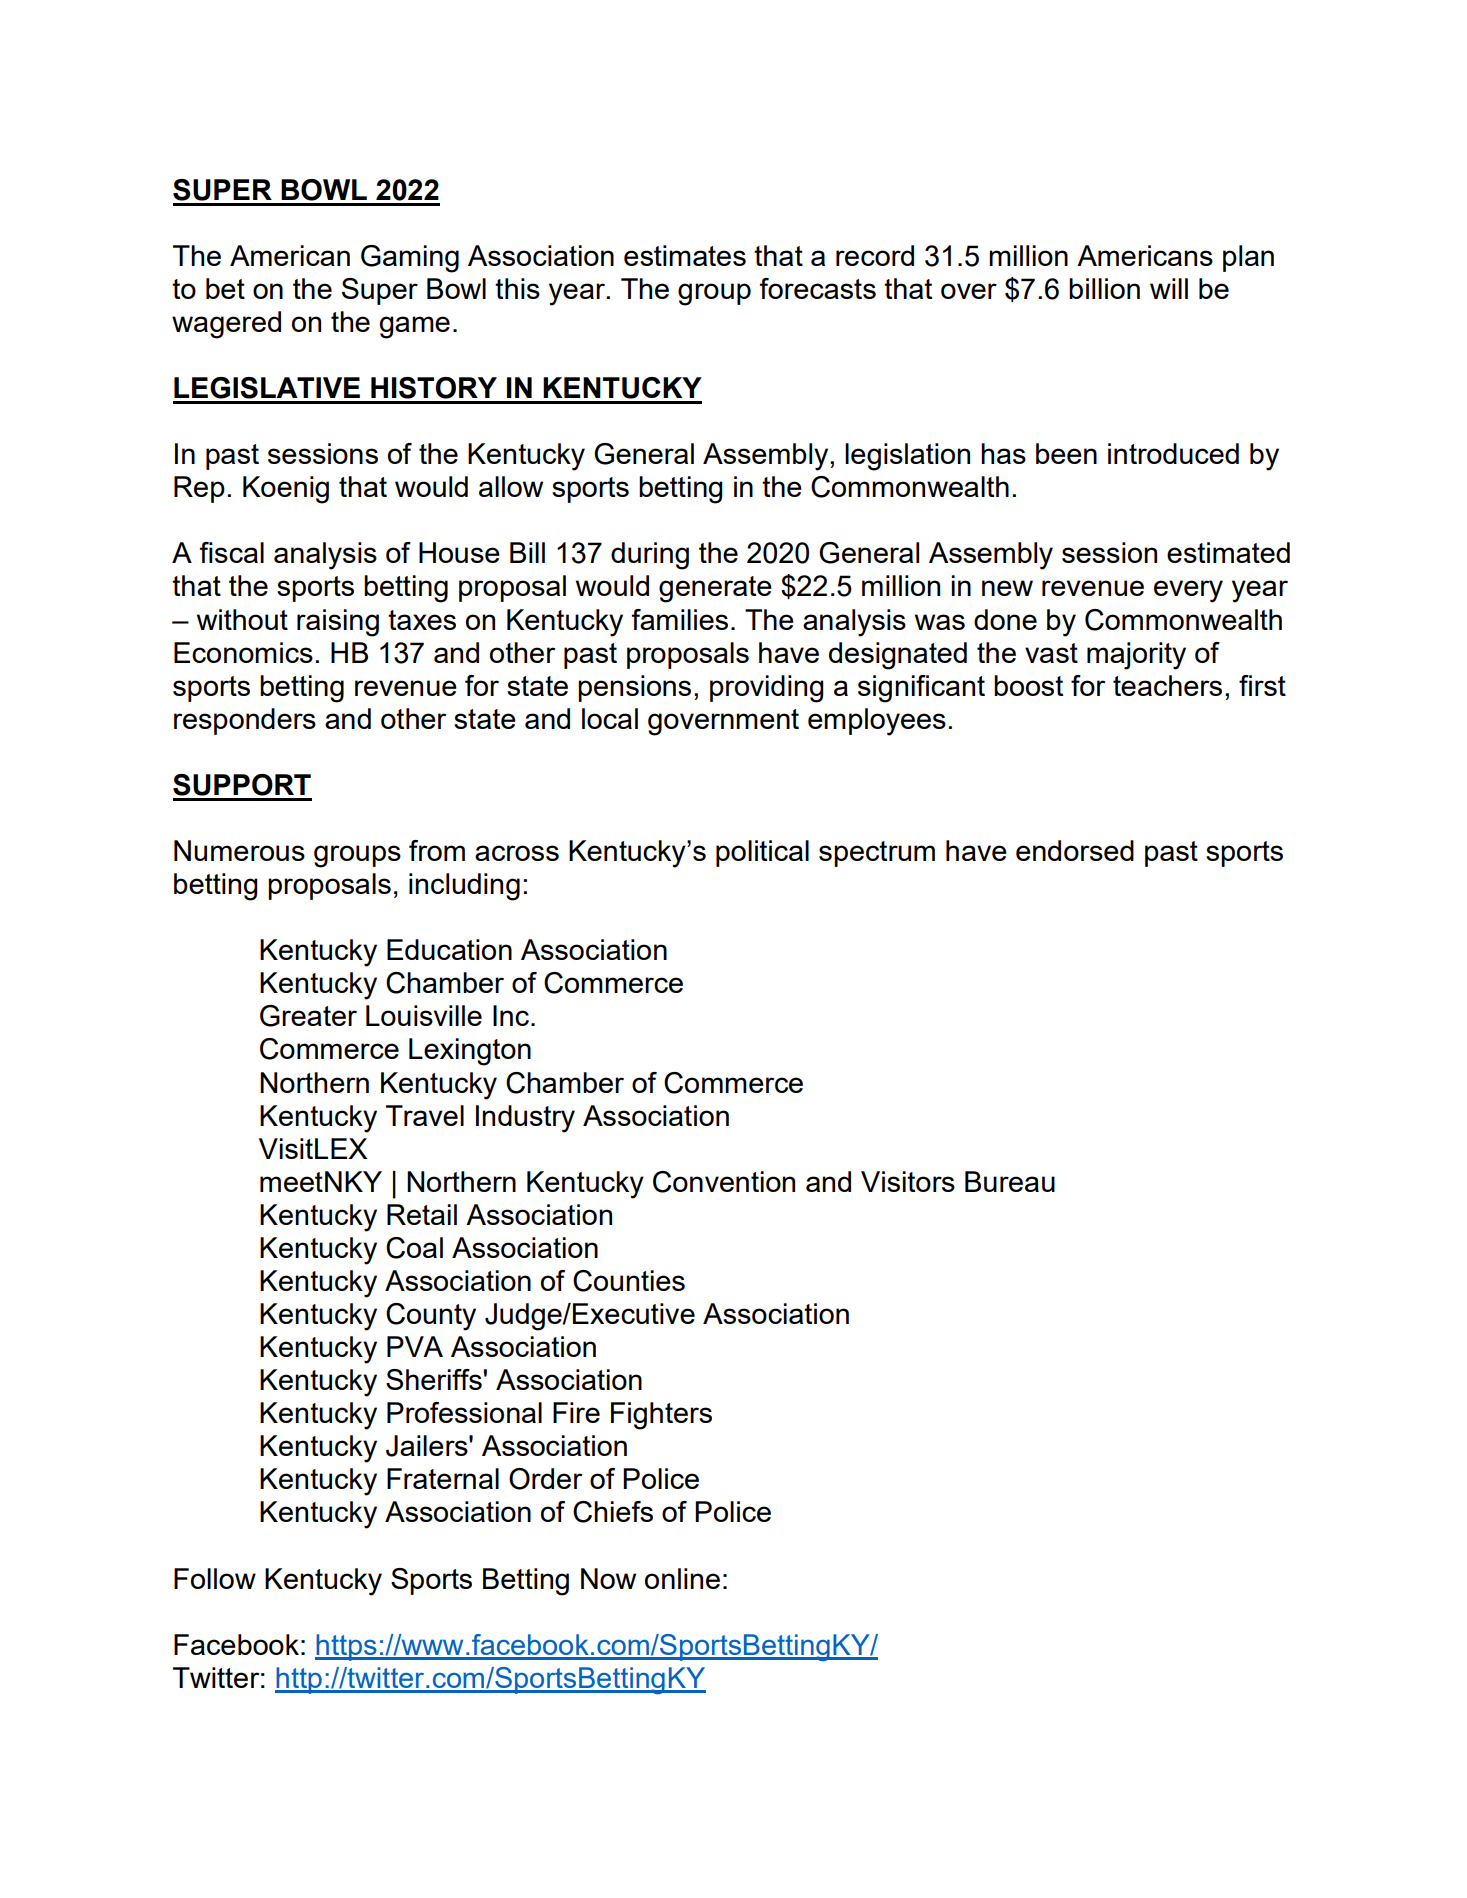  Describe the element at coordinates (215, 1578) in the document. I see `Follow` at that location.
